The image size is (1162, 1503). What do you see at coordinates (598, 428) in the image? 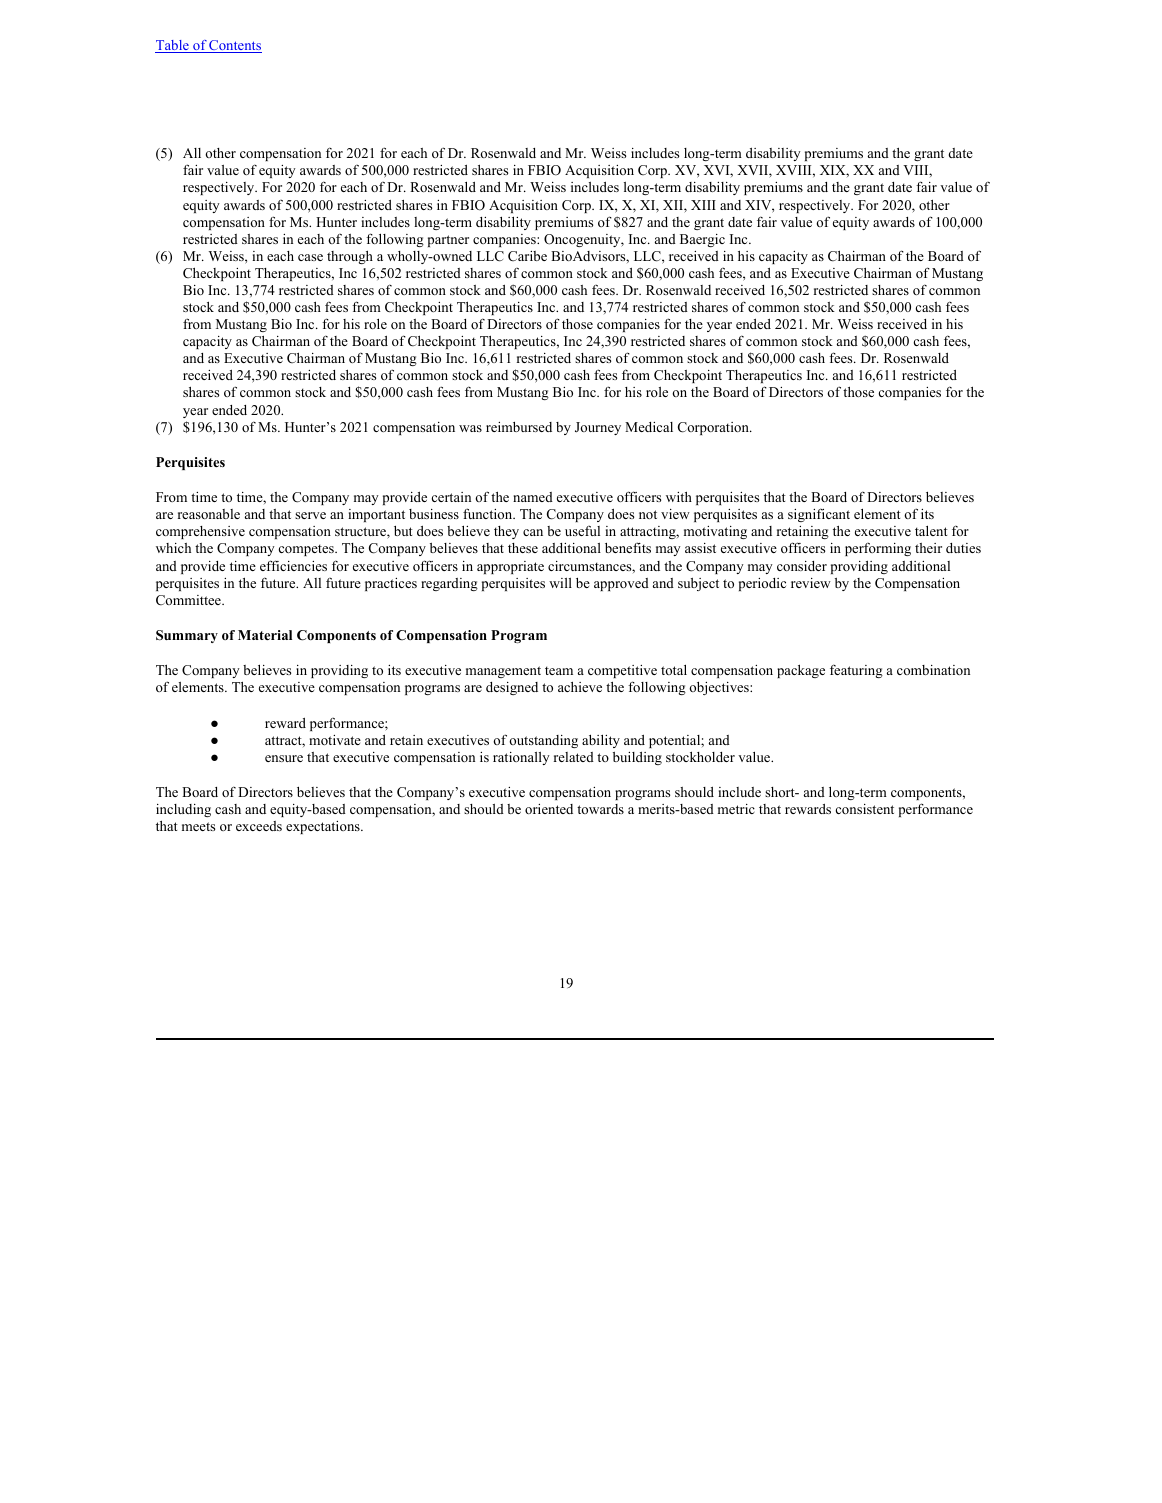
I see `Journey` at bounding box center [598, 428].
